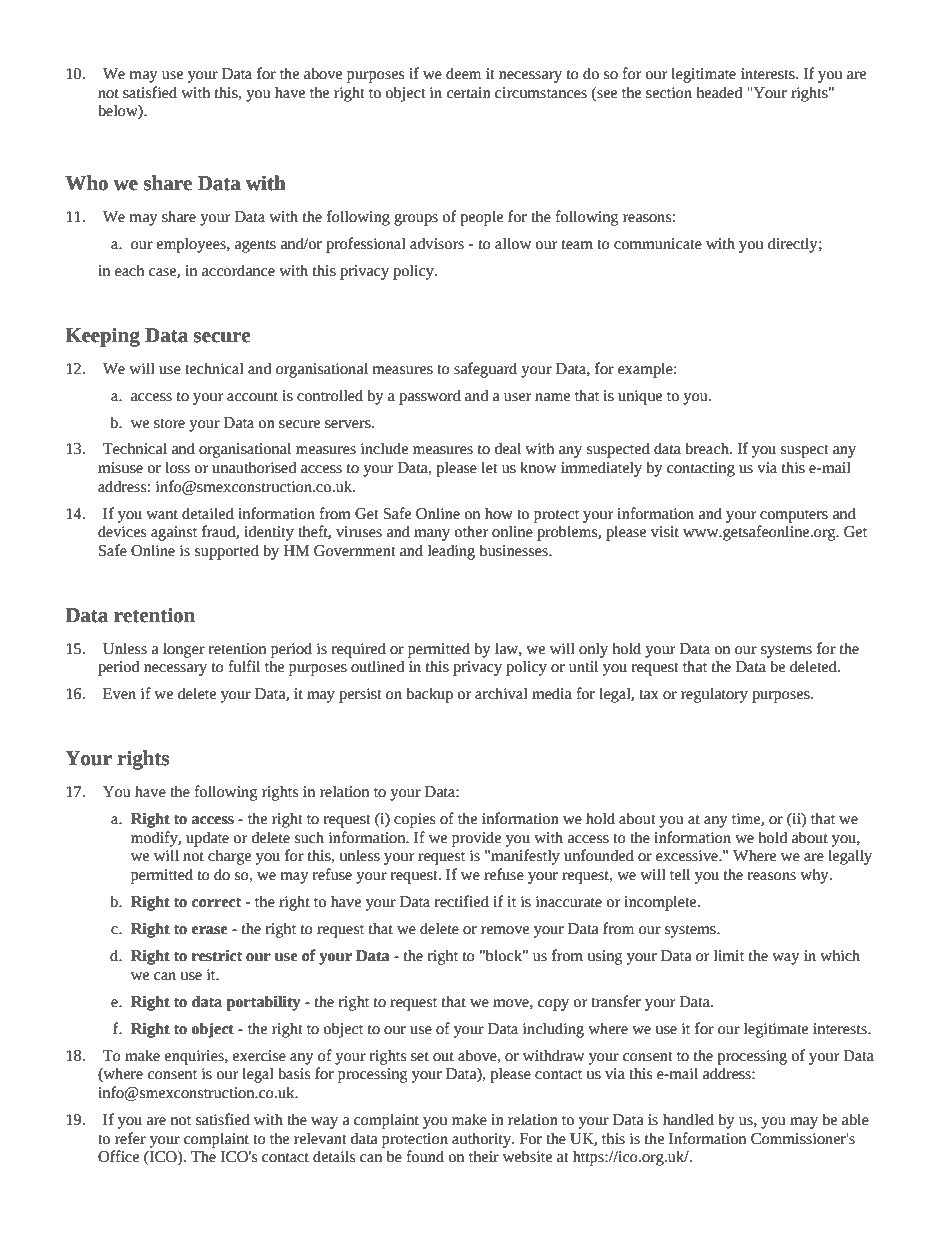  I want to click on refer, so click(130, 1138).
